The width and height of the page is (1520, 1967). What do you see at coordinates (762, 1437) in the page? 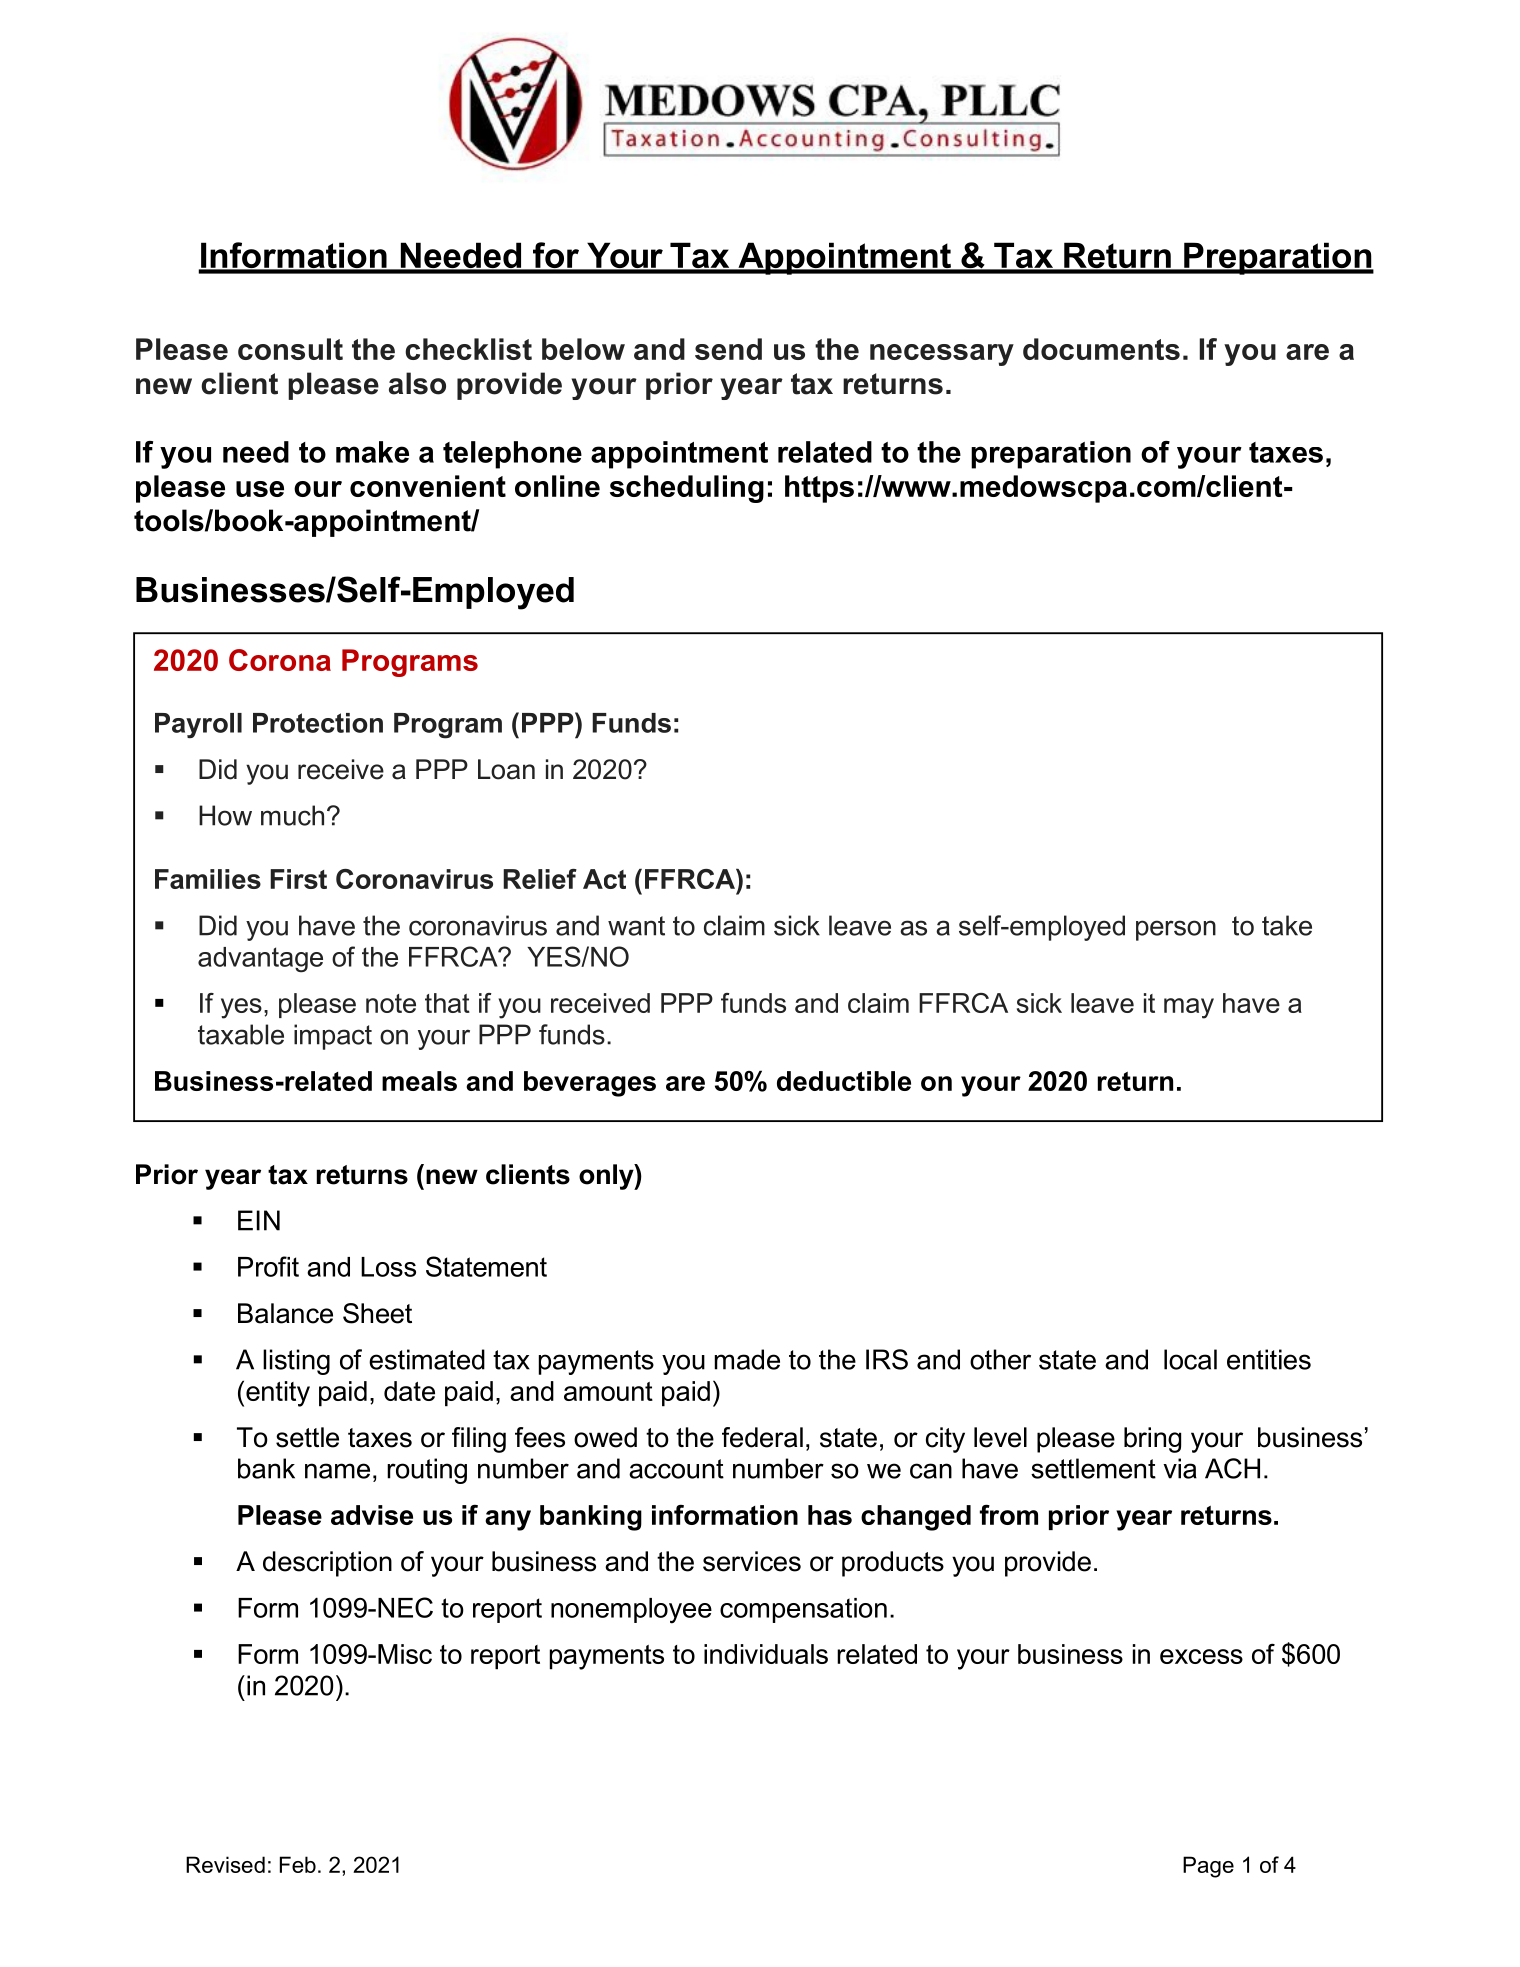
I see `federal` at bounding box center [762, 1437].
